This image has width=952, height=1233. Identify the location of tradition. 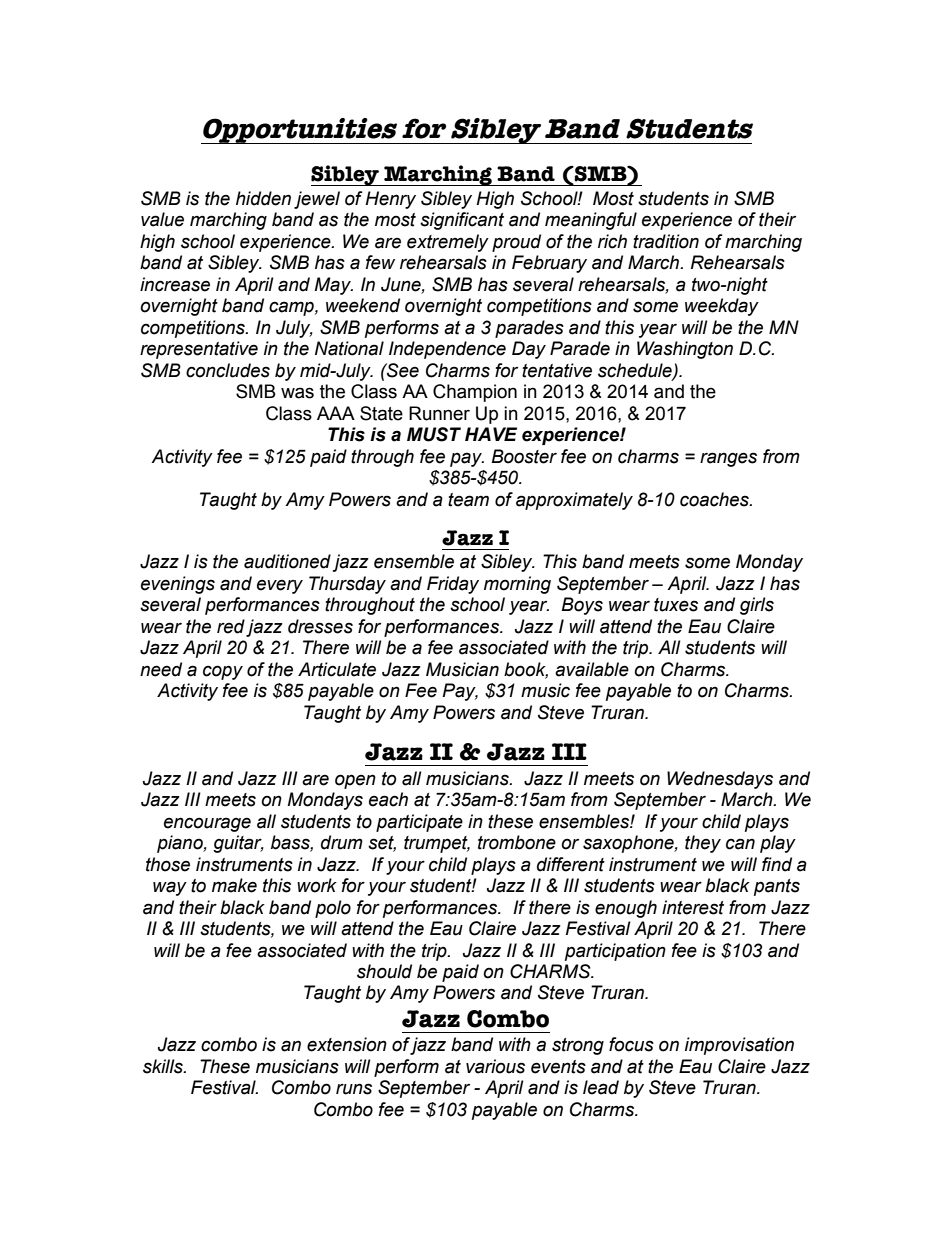
(666, 241).
